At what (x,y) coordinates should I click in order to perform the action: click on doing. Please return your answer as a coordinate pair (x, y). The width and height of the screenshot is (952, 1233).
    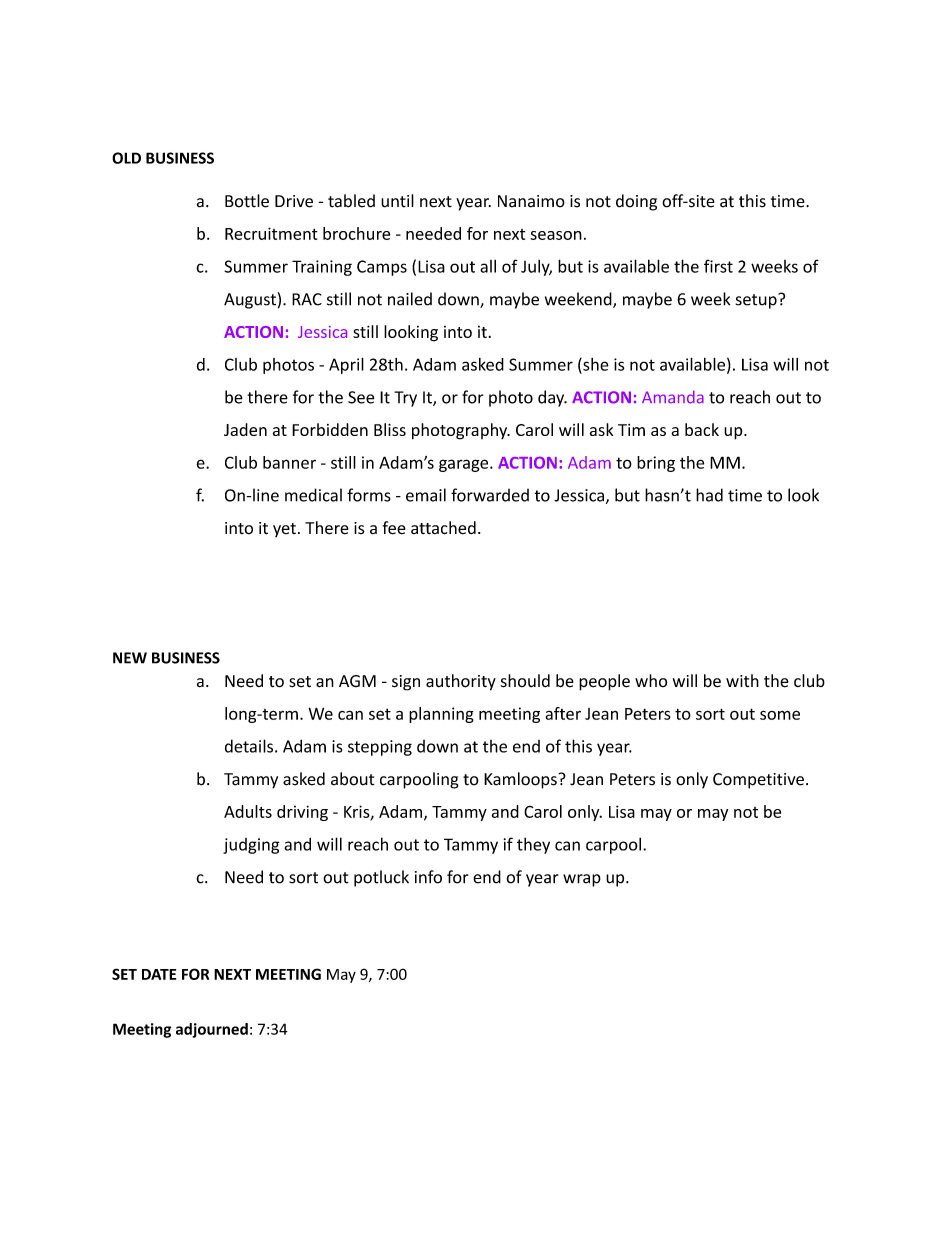
    Looking at the image, I should click on (636, 202).
